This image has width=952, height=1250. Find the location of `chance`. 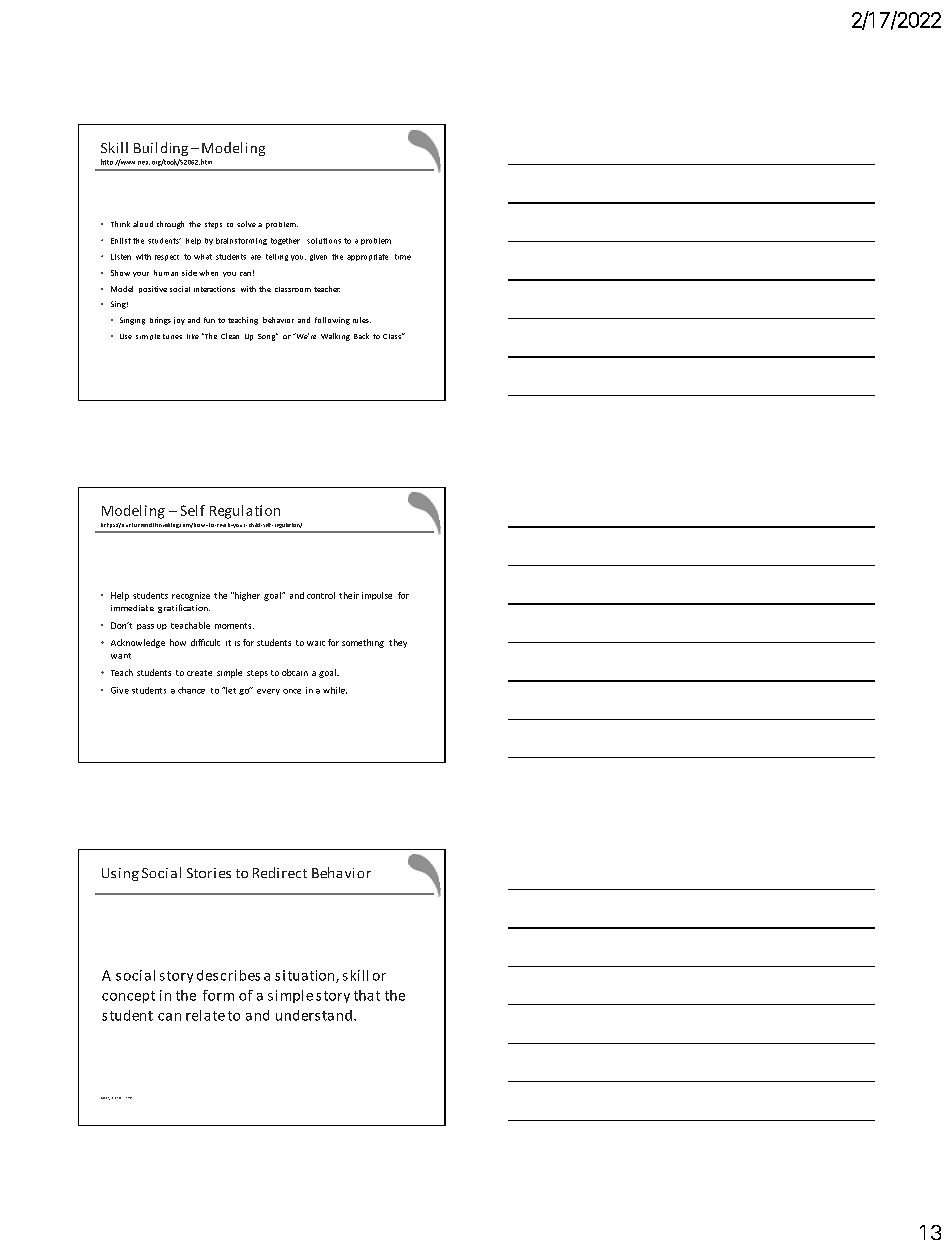

chance is located at coordinates (191, 690).
